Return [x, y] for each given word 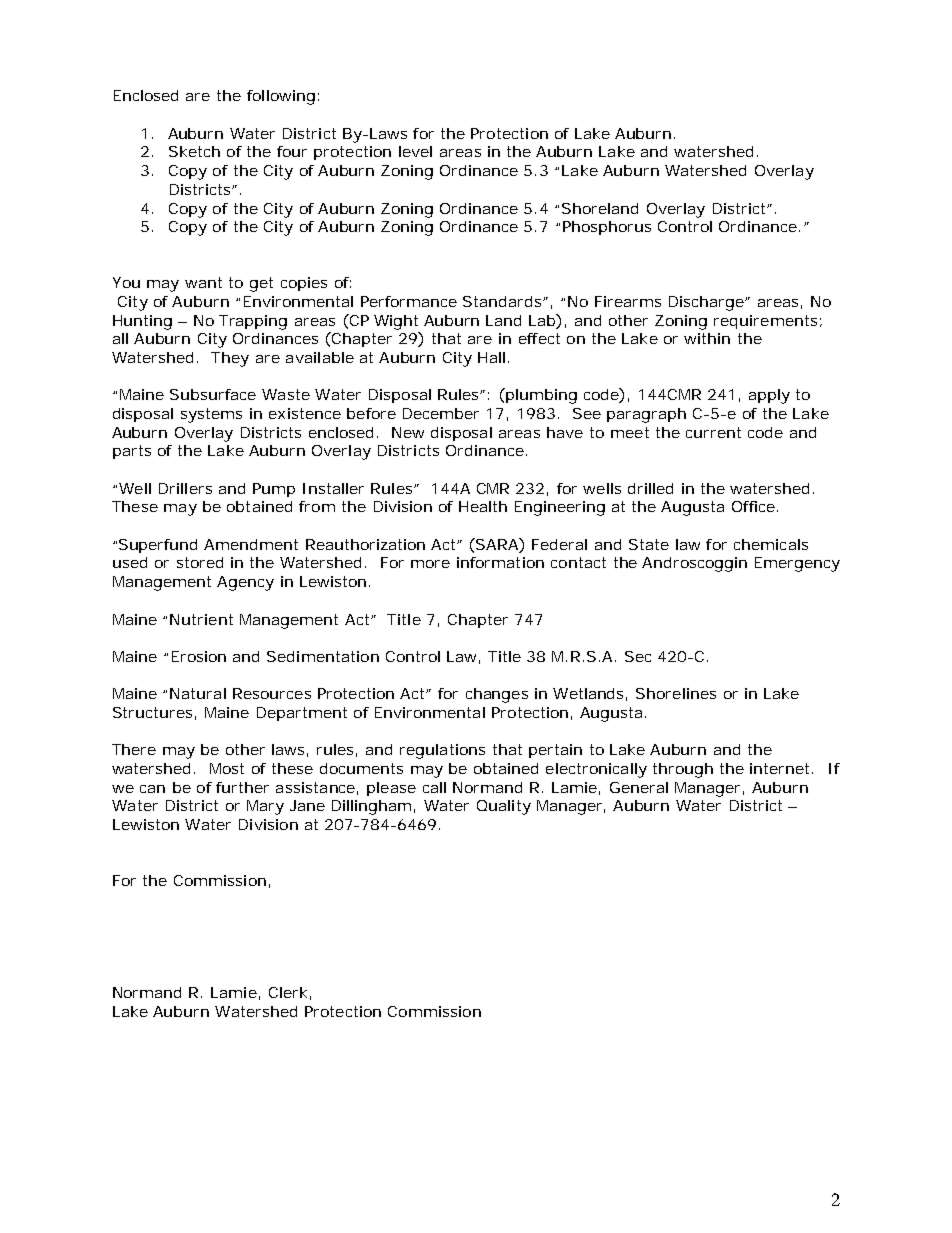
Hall [491, 357]
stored [200, 562]
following [283, 97]
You [126, 282]
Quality [504, 807]
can [152, 789]
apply [769, 396]
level [415, 151]
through [683, 770]
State [649, 544]
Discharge [709, 303]
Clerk [290, 993]
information [500, 562]
